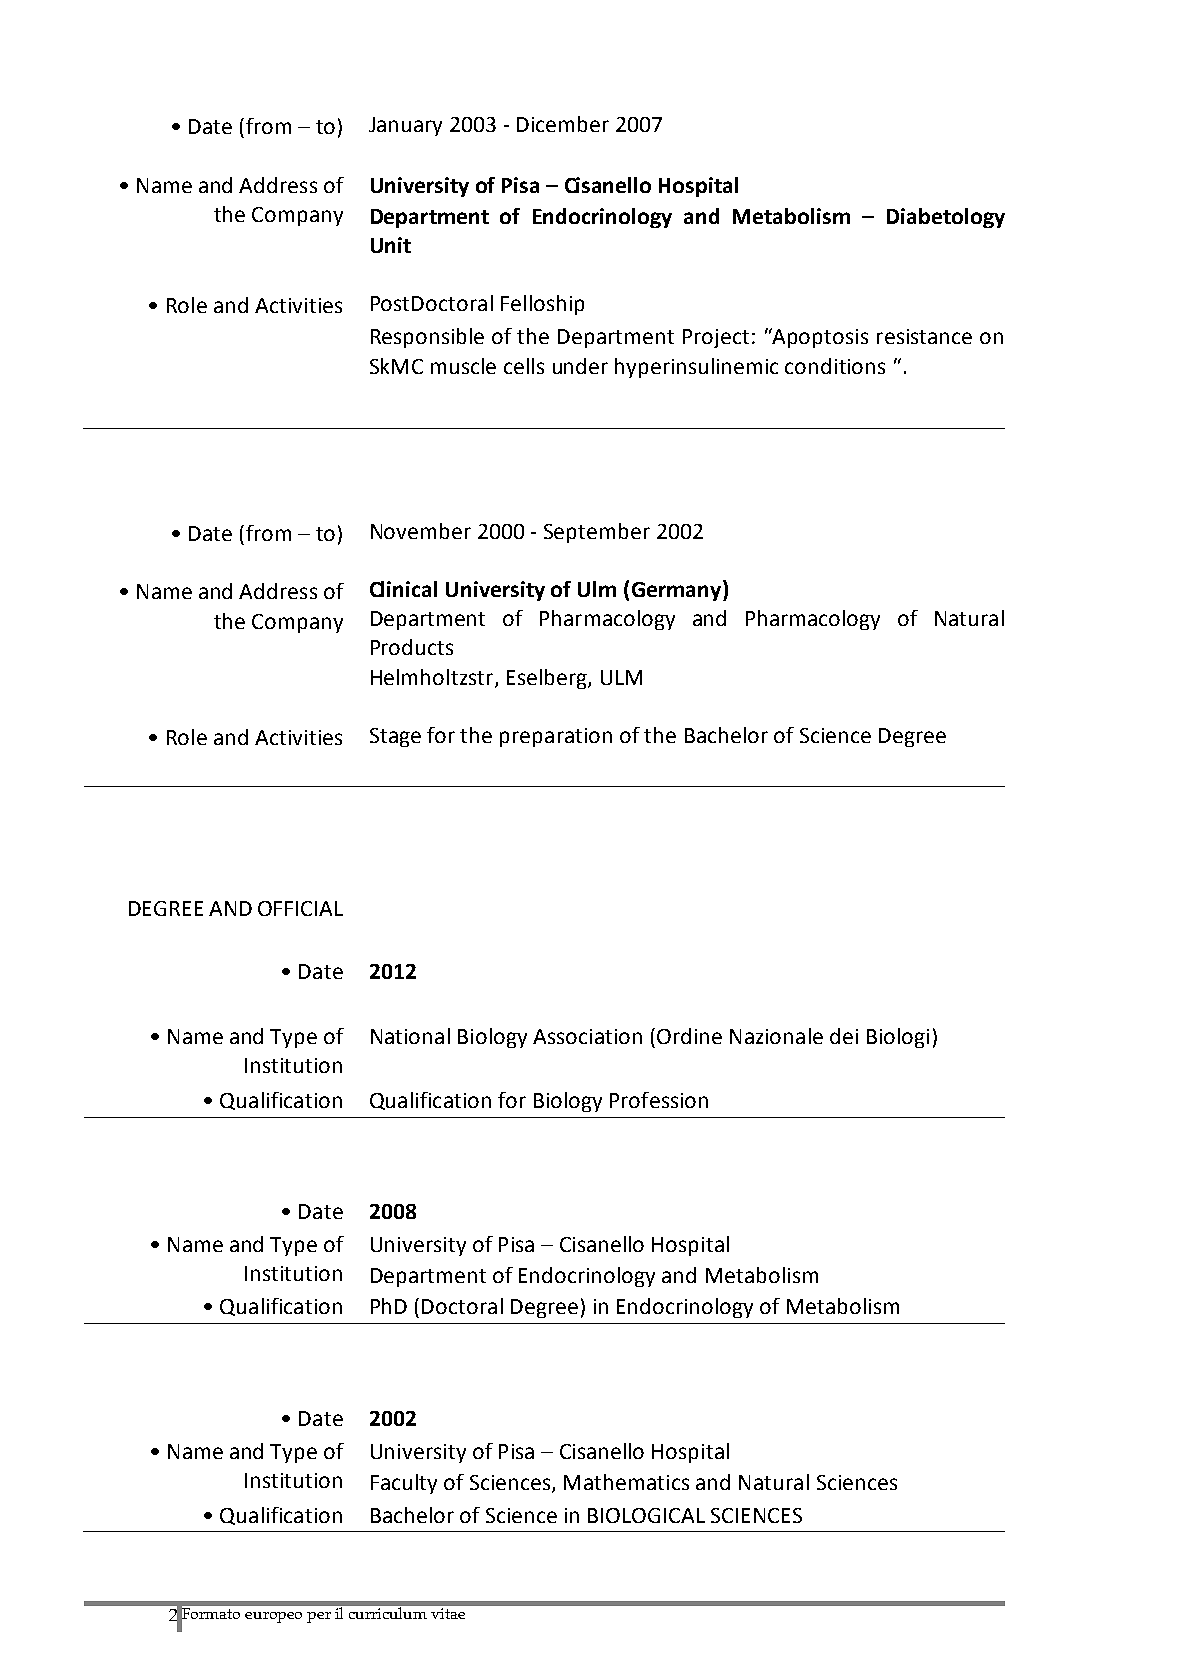  I want to click on preparation, so click(556, 737).
